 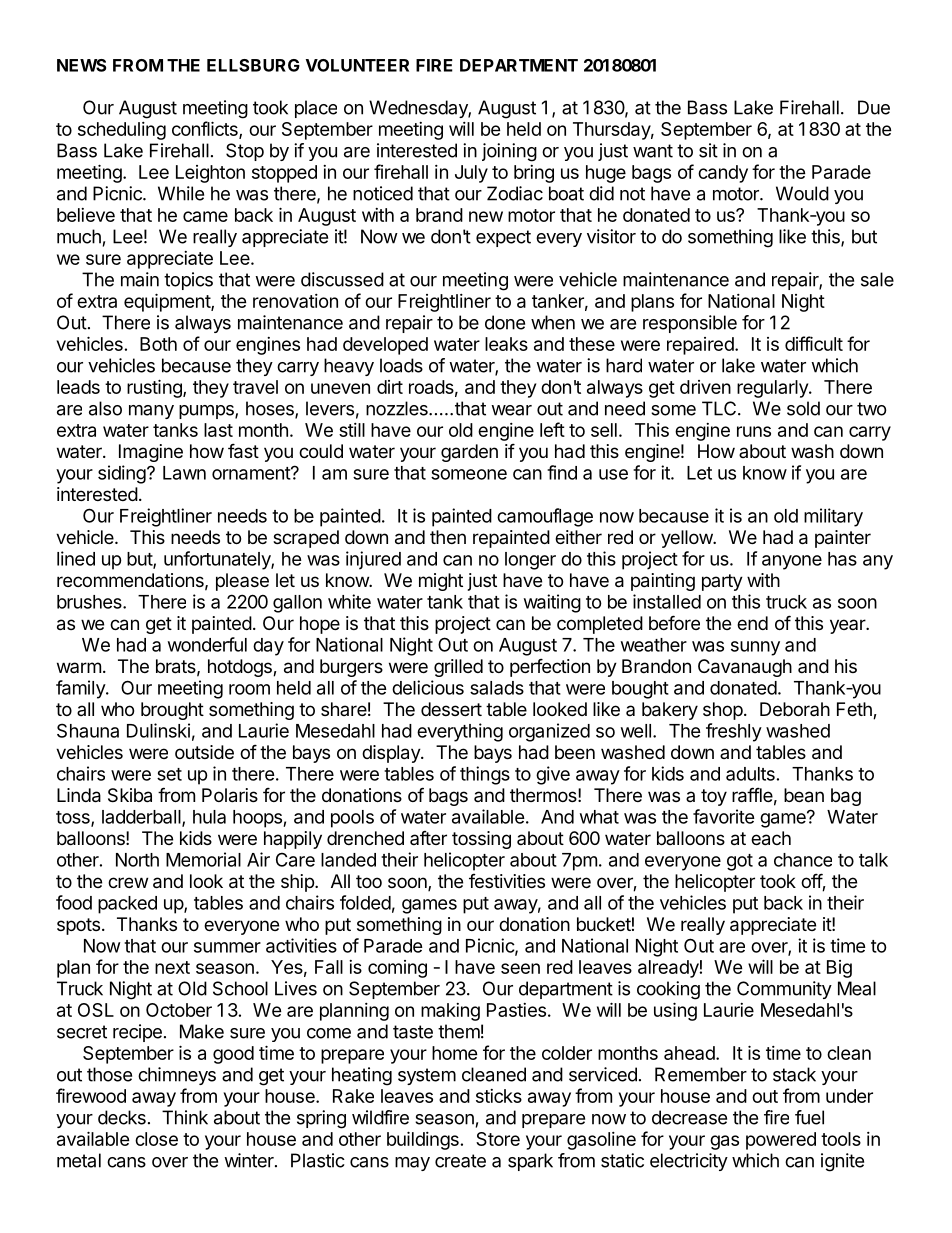 What do you see at coordinates (156, 1139) in the screenshot?
I see `close` at bounding box center [156, 1139].
